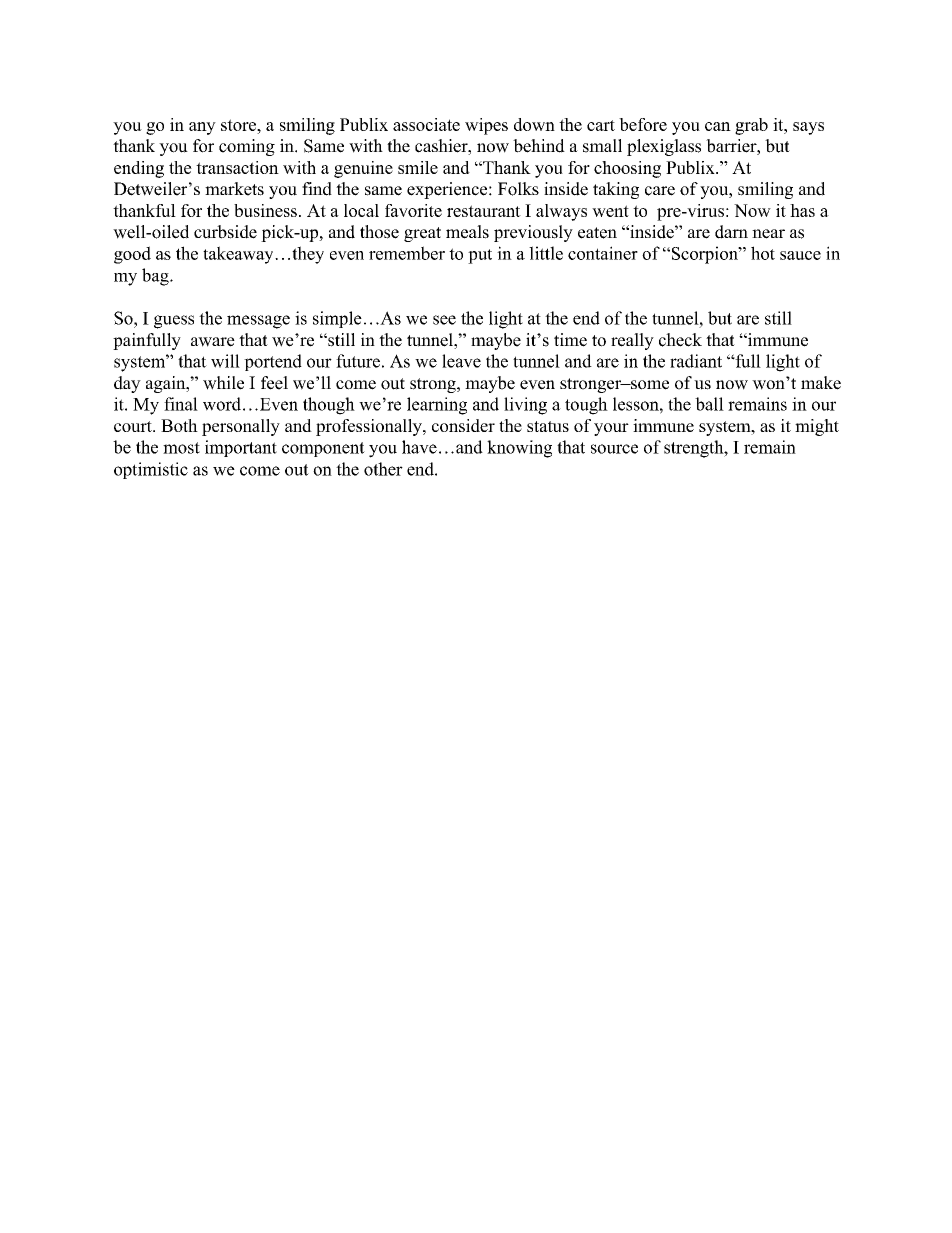 The height and width of the screenshot is (1233, 952). Describe the element at coordinates (614, 449) in the screenshot. I see `source` at that location.
